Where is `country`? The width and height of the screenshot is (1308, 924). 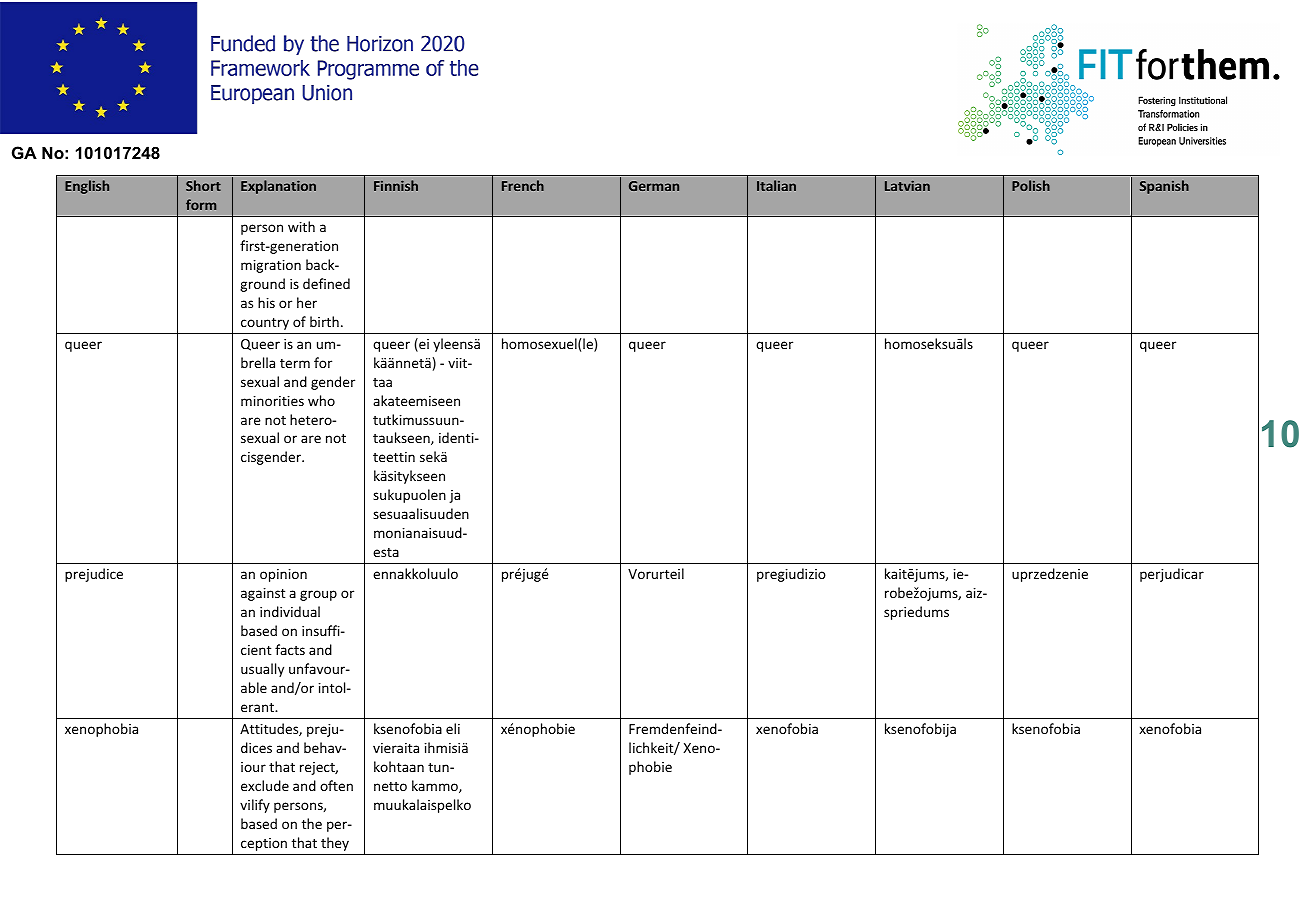
country is located at coordinates (265, 324).
